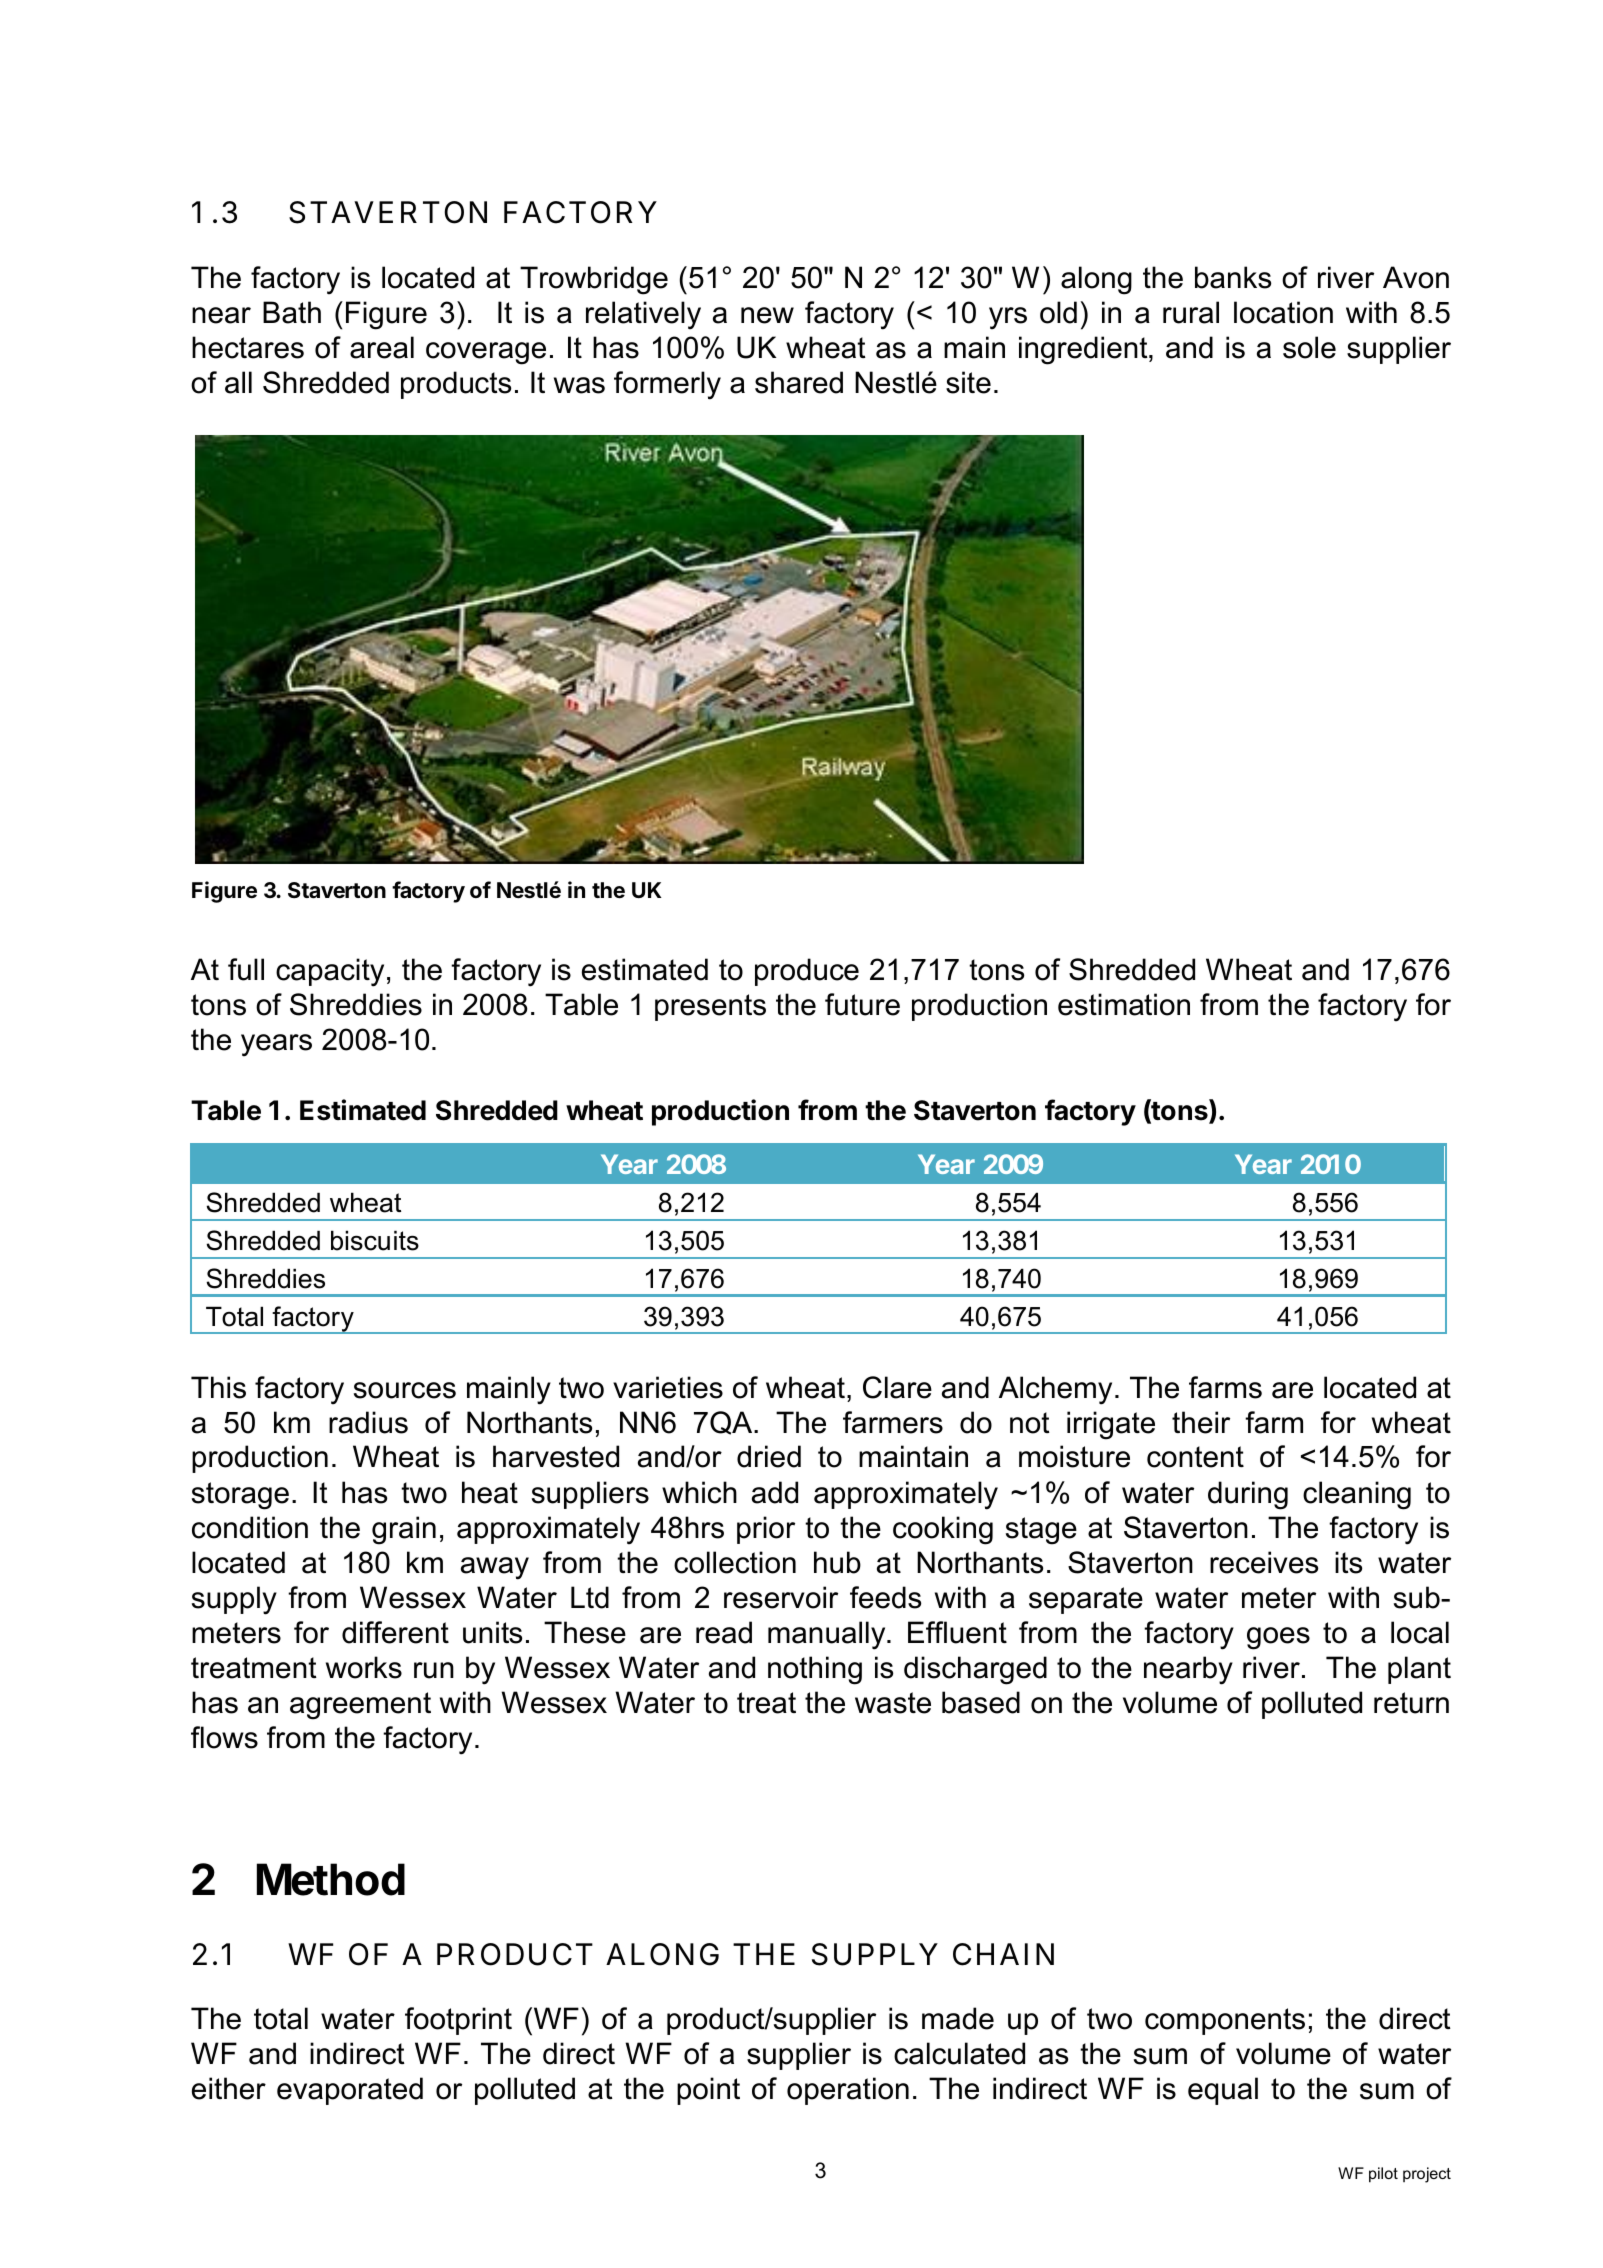 This screenshot has height=2268, width=1603. I want to click on evaporated, so click(350, 2091).
